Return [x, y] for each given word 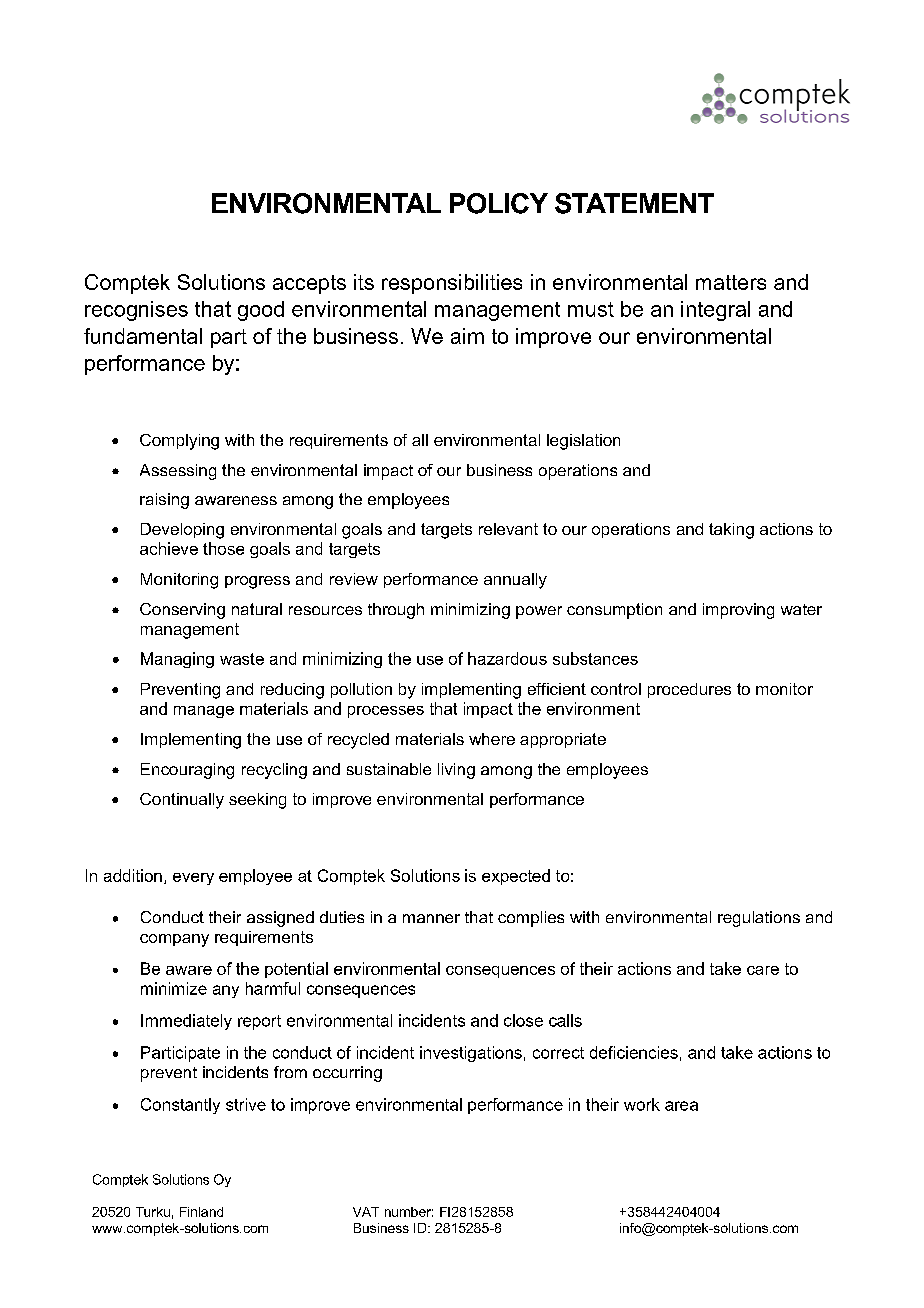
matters [731, 282]
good [261, 311]
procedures [689, 690]
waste [242, 659]
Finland [201, 1212]
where [492, 739]
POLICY [499, 203]
